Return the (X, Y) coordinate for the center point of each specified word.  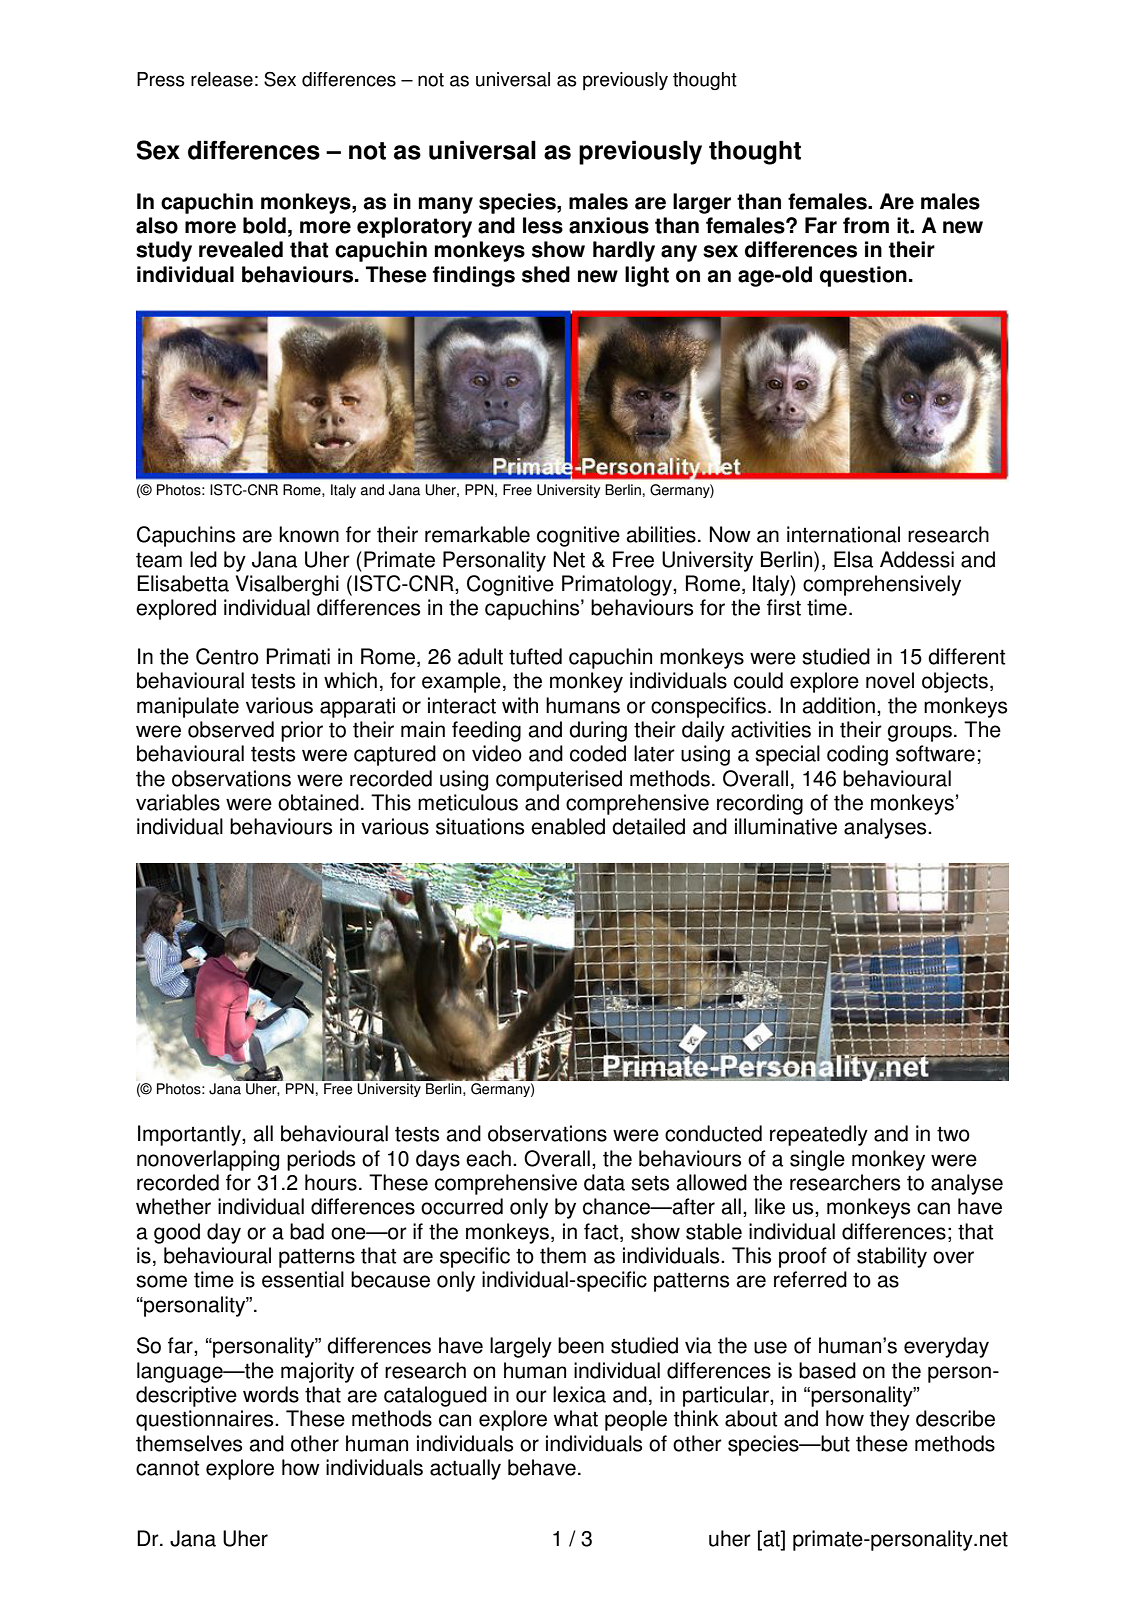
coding (857, 755)
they (890, 1420)
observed (231, 729)
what (576, 1418)
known (309, 534)
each (488, 1158)
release (222, 79)
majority (317, 1372)
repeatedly (819, 1135)
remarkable (477, 534)
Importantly (190, 1135)
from (866, 225)
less (543, 225)
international (843, 534)
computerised (559, 780)
